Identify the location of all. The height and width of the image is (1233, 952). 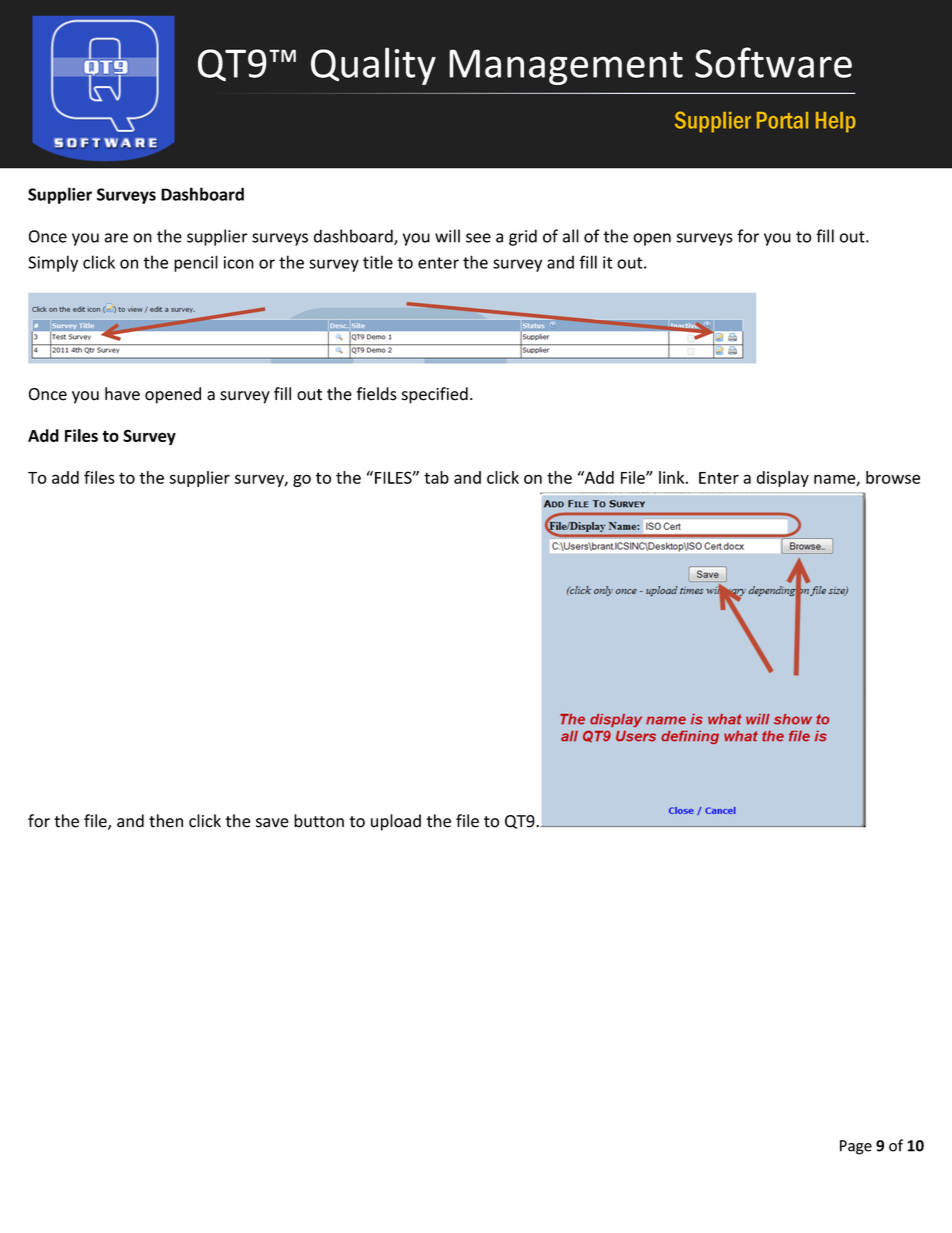
(571, 236).
